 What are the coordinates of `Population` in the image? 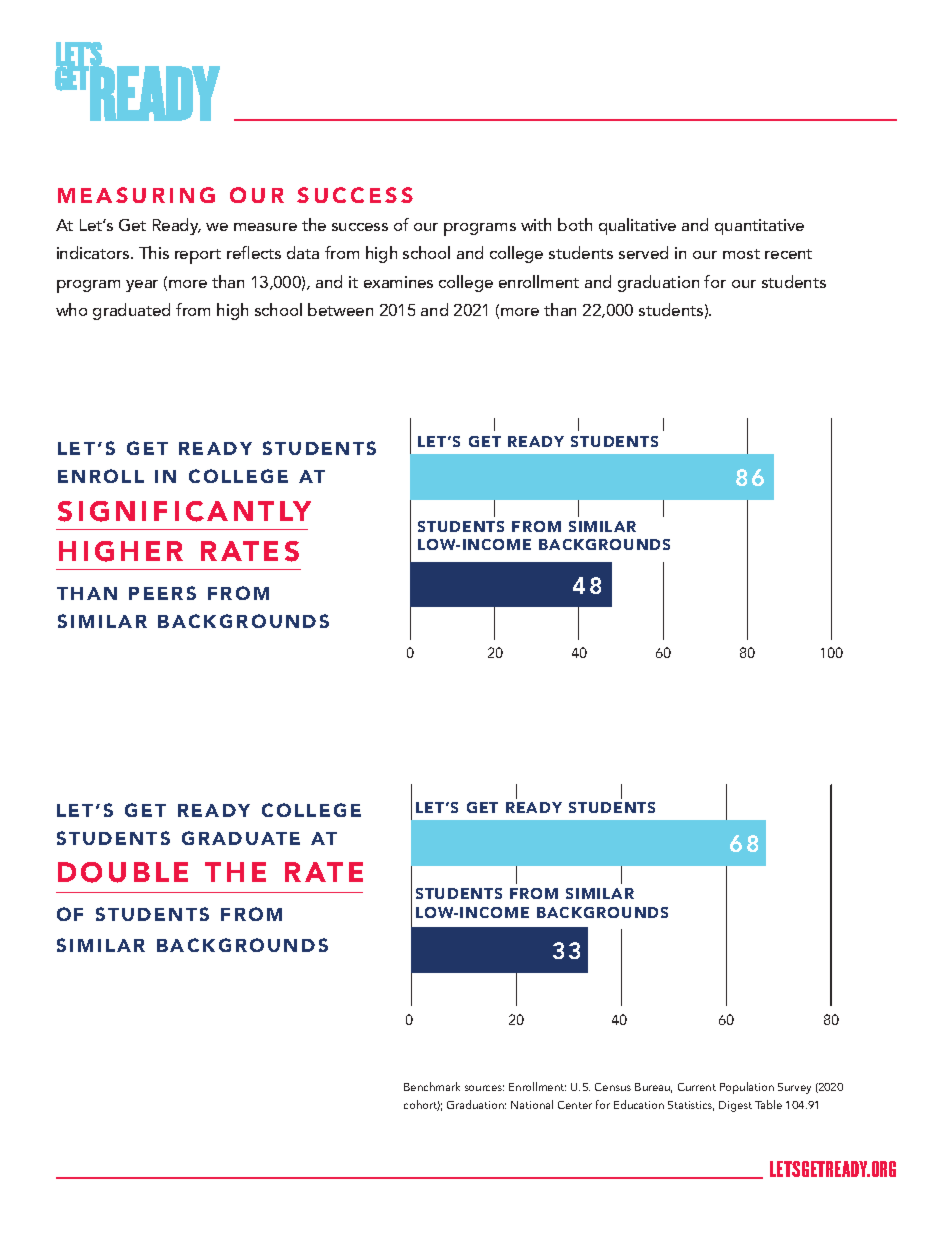 It's located at (747, 1088).
